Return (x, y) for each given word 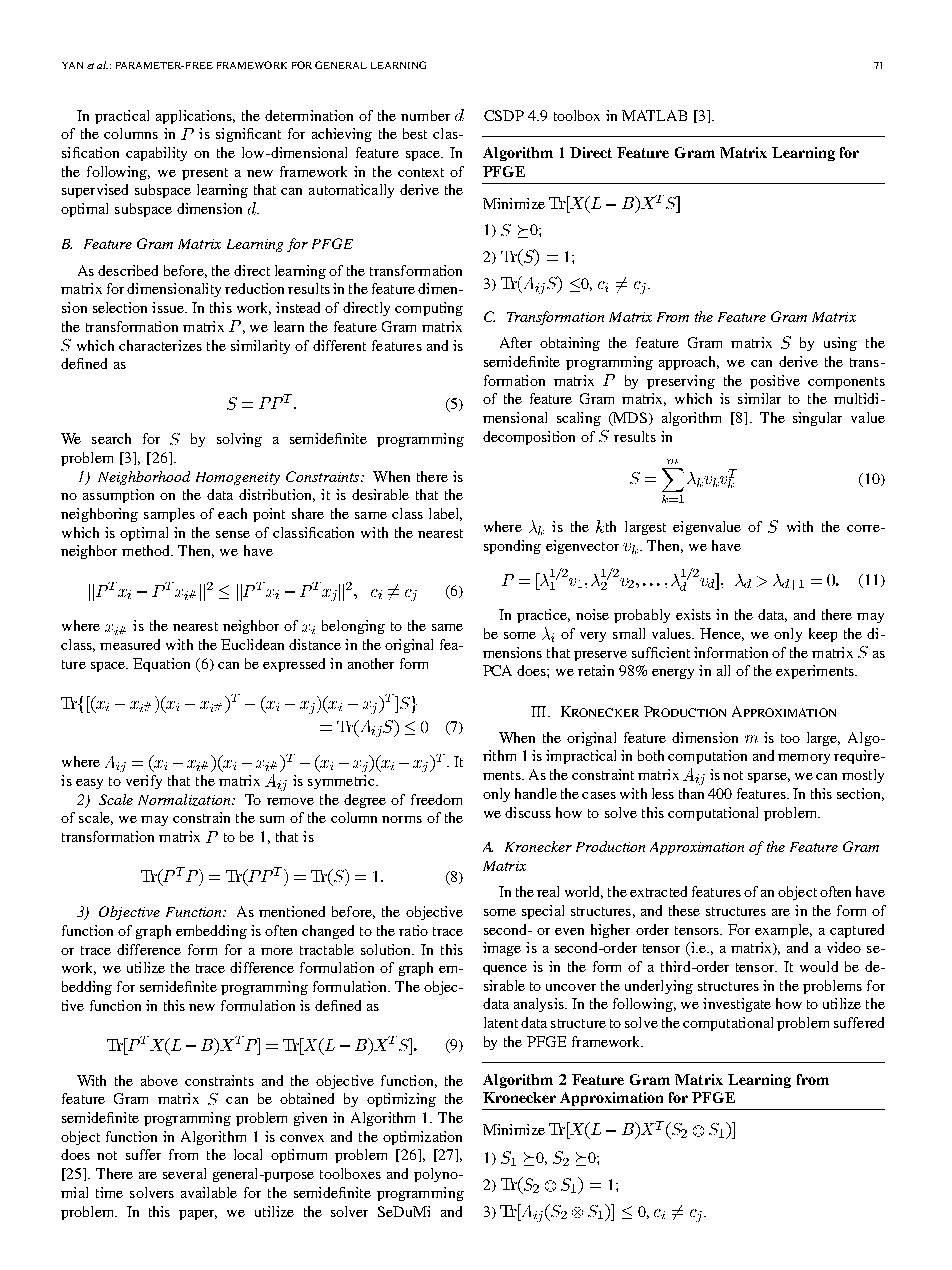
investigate (737, 1005)
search (111, 438)
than (691, 793)
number (425, 115)
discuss (528, 812)
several (184, 1173)
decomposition (529, 438)
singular (817, 419)
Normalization (185, 800)
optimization (422, 1138)
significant (248, 135)
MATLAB (654, 115)
